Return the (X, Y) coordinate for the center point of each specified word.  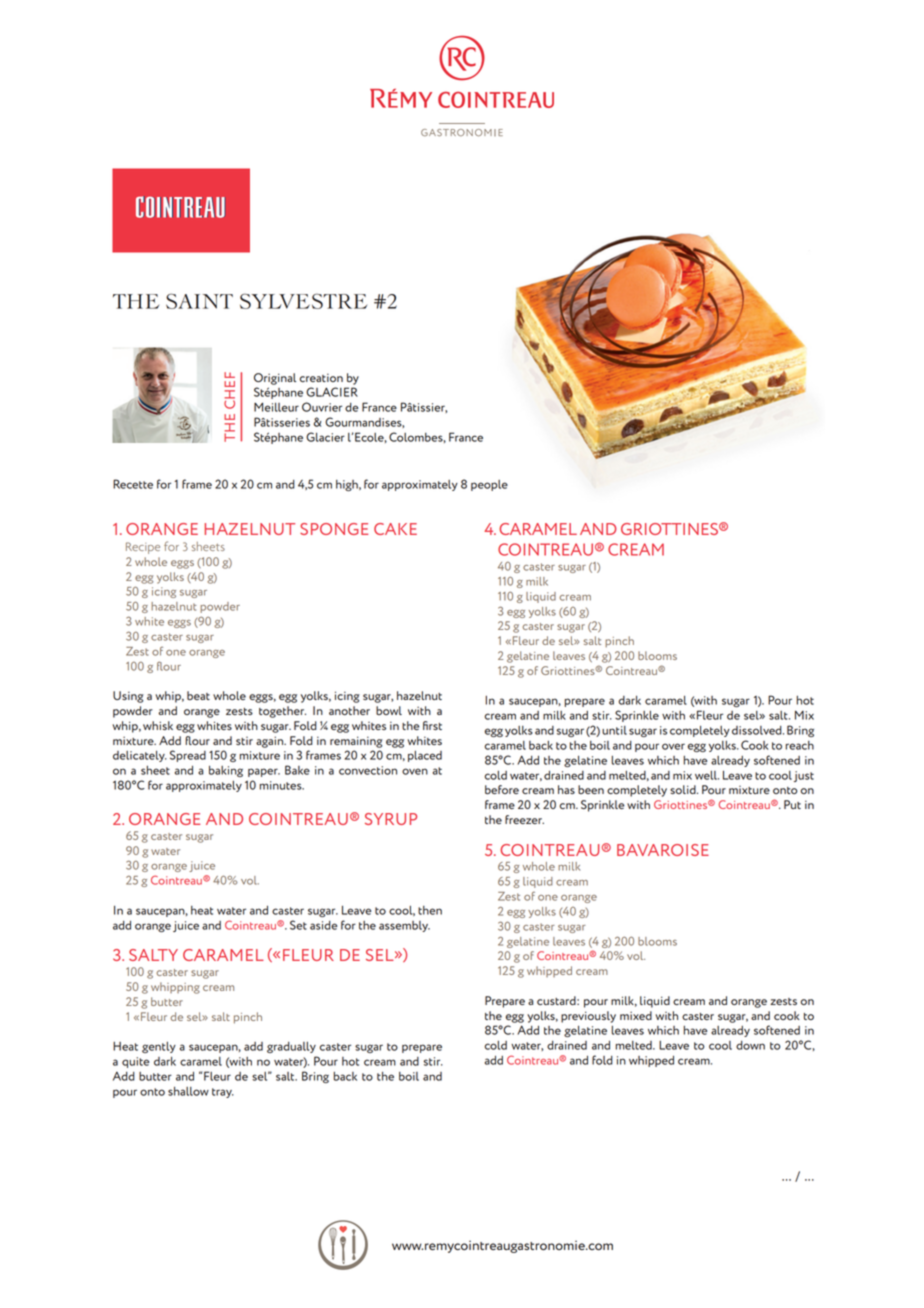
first (432, 725)
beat (198, 695)
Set (298, 925)
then (430, 910)
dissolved (758, 730)
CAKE (395, 529)
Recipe (143, 548)
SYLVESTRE (303, 301)
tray (223, 1093)
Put (792, 804)
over (673, 746)
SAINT (199, 301)
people (489, 485)
